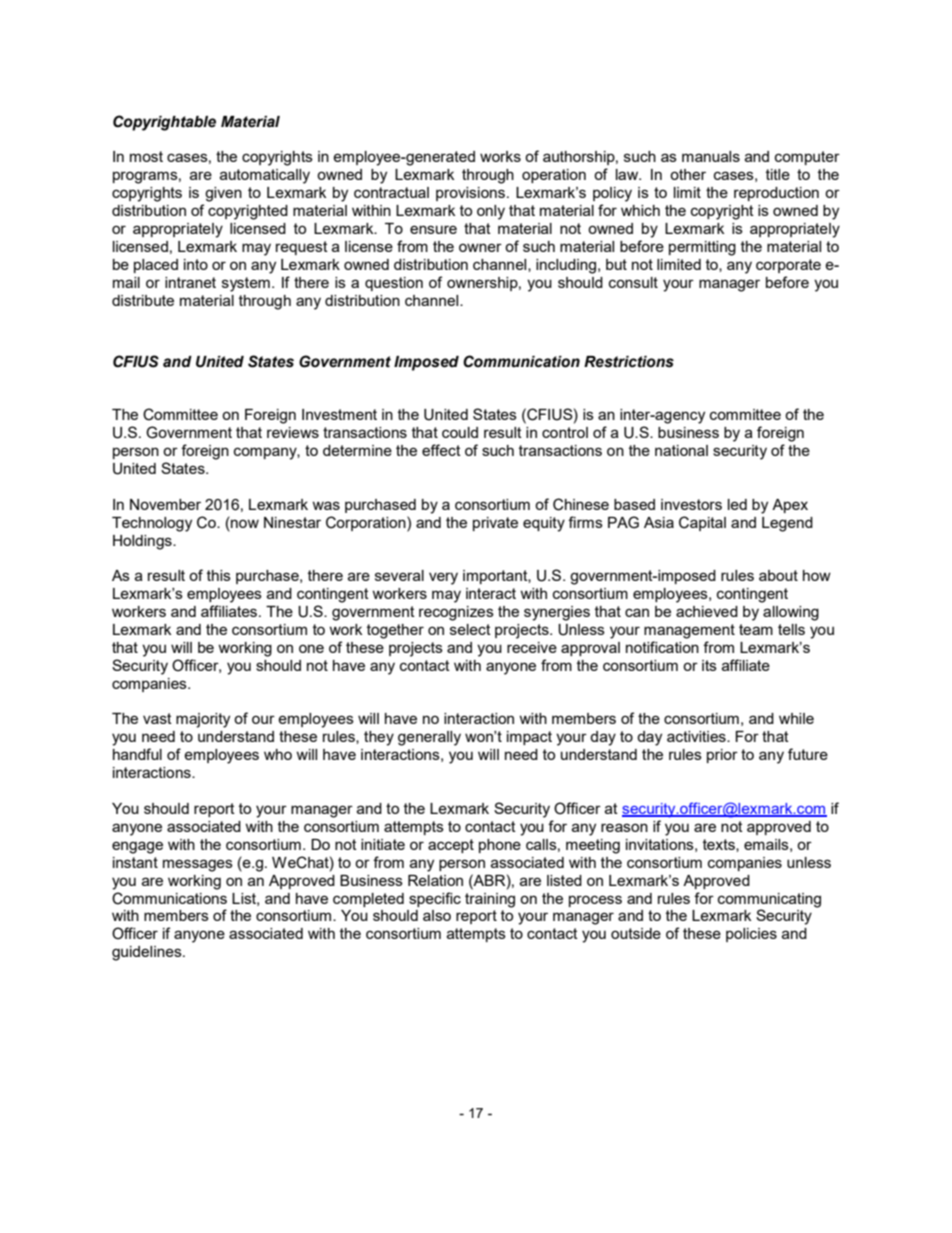 The image size is (952, 1233). Describe the element at coordinates (737, 504) in the document. I see `led` at that location.
